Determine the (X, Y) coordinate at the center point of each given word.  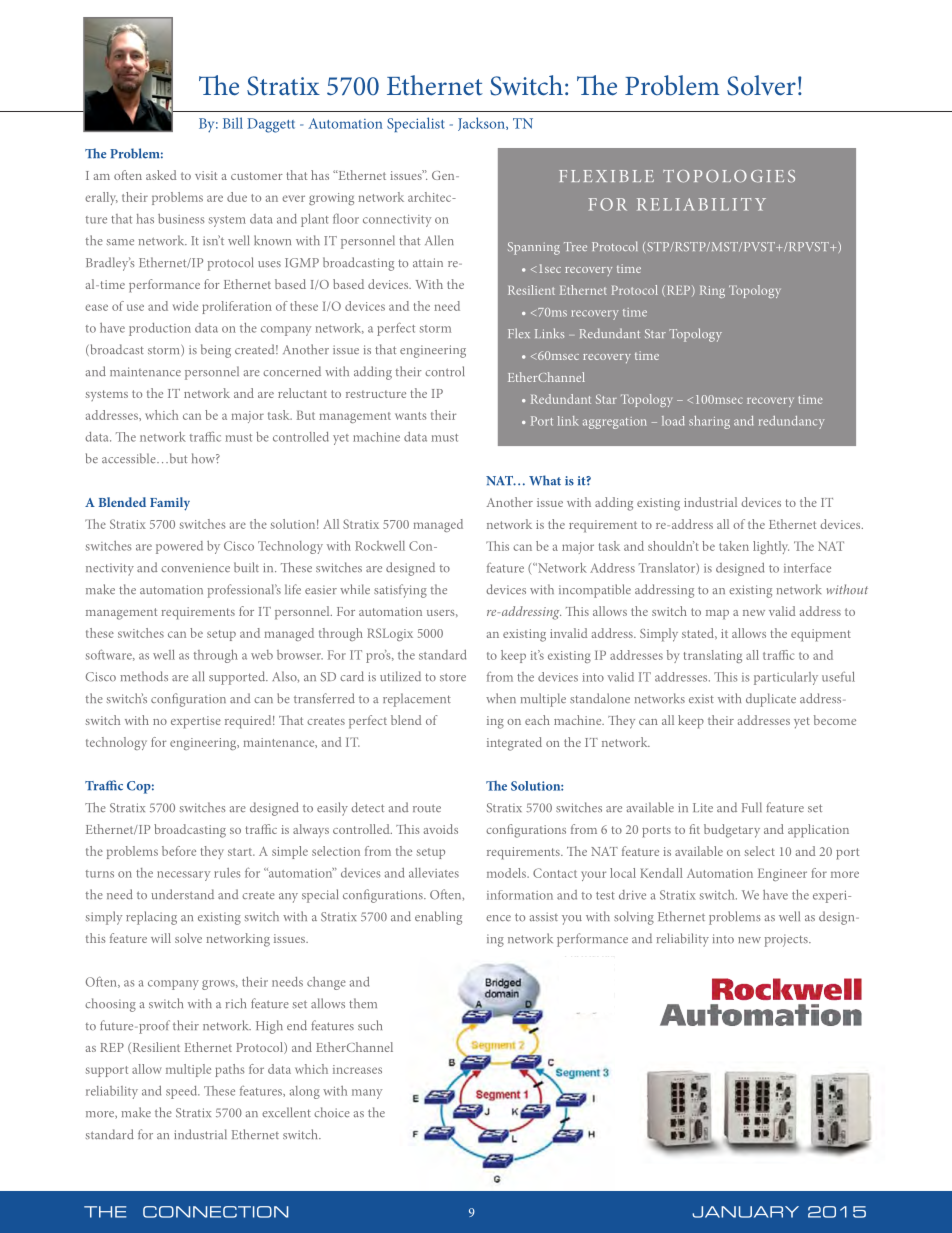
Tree (575, 246)
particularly (786, 678)
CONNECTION (215, 1212)
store (453, 677)
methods (144, 676)
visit (206, 175)
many (367, 1094)
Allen (439, 240)
